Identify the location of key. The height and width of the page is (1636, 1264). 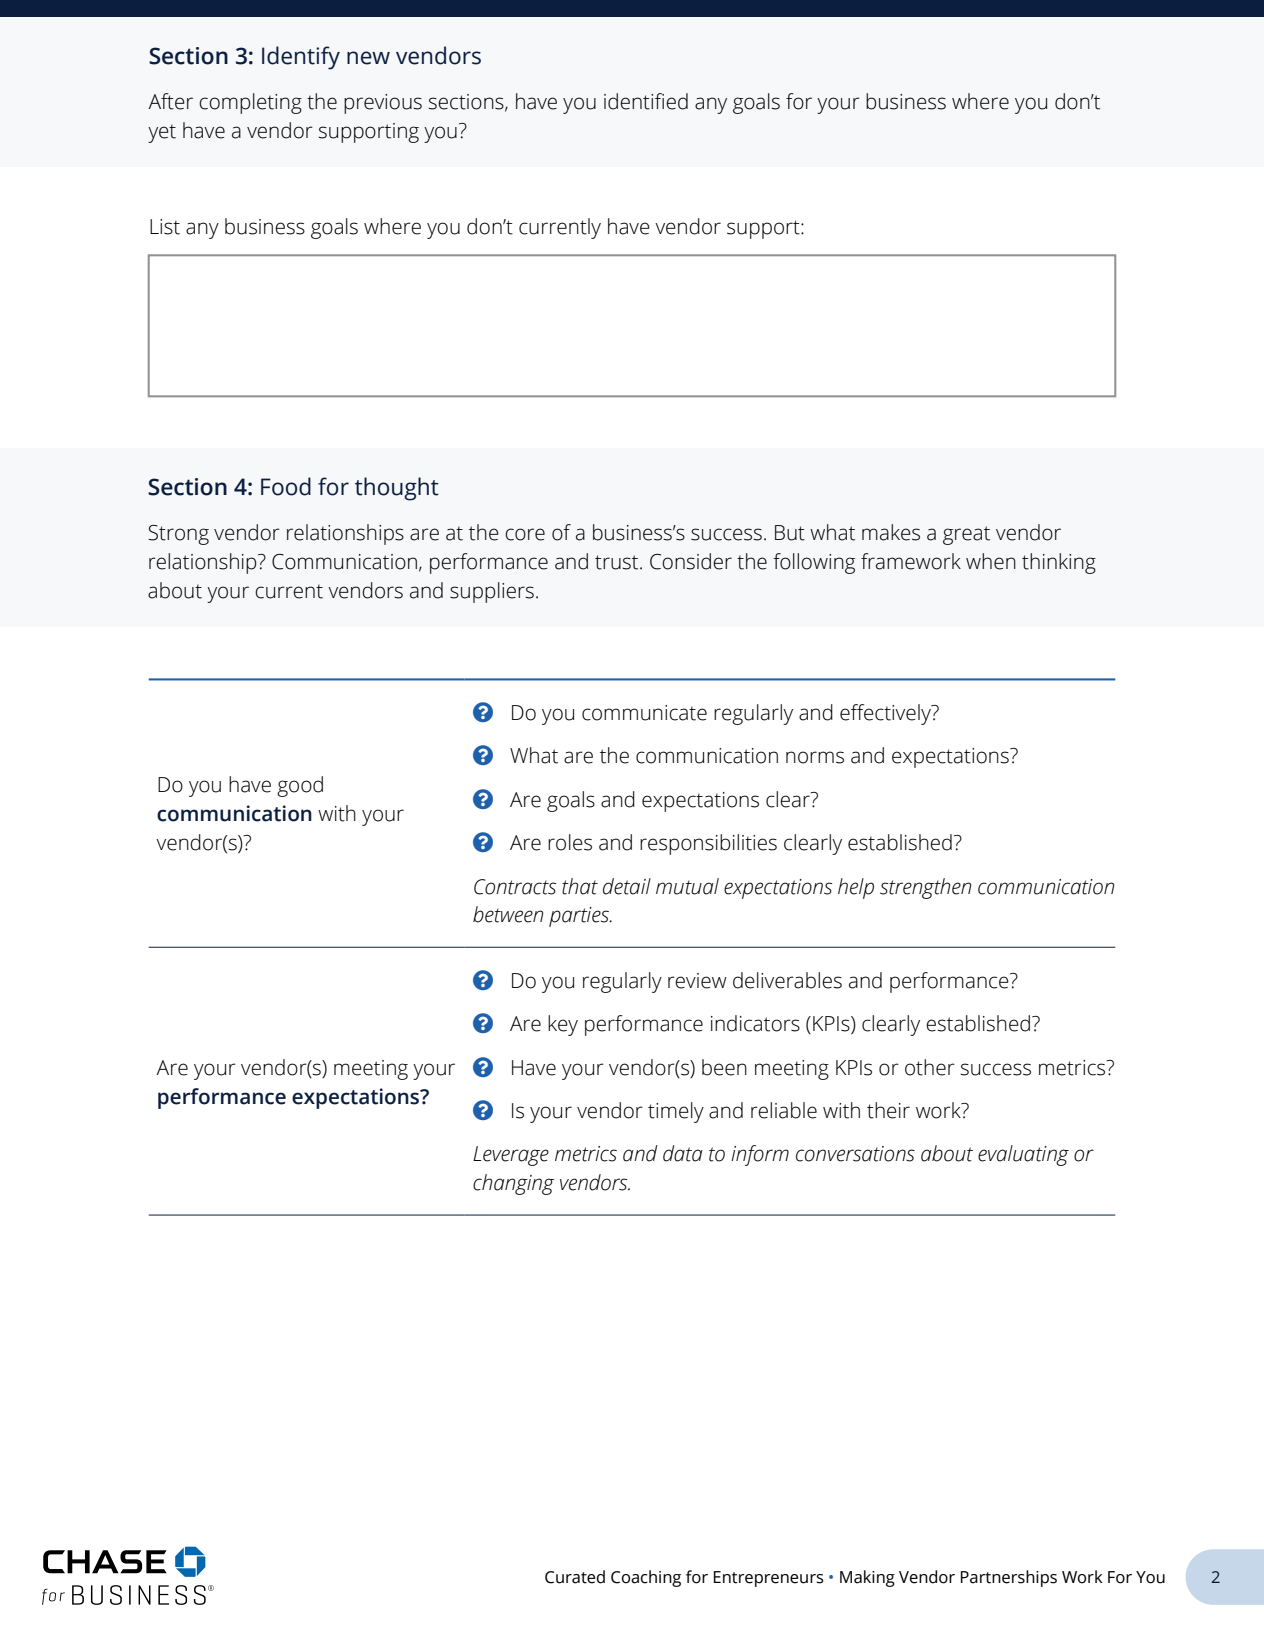
(563, 1025).
